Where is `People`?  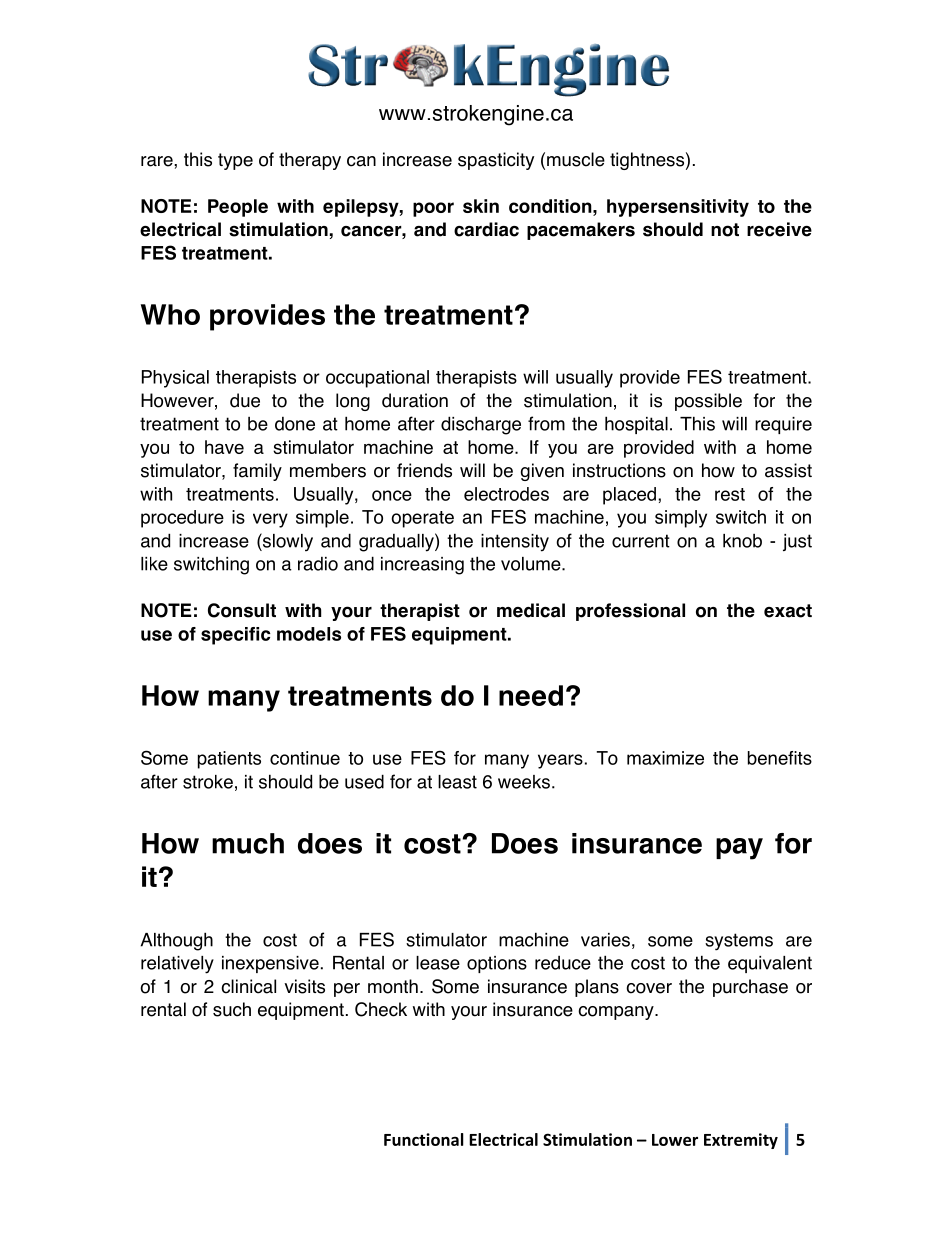 People is located at coordinates (238, 208).
